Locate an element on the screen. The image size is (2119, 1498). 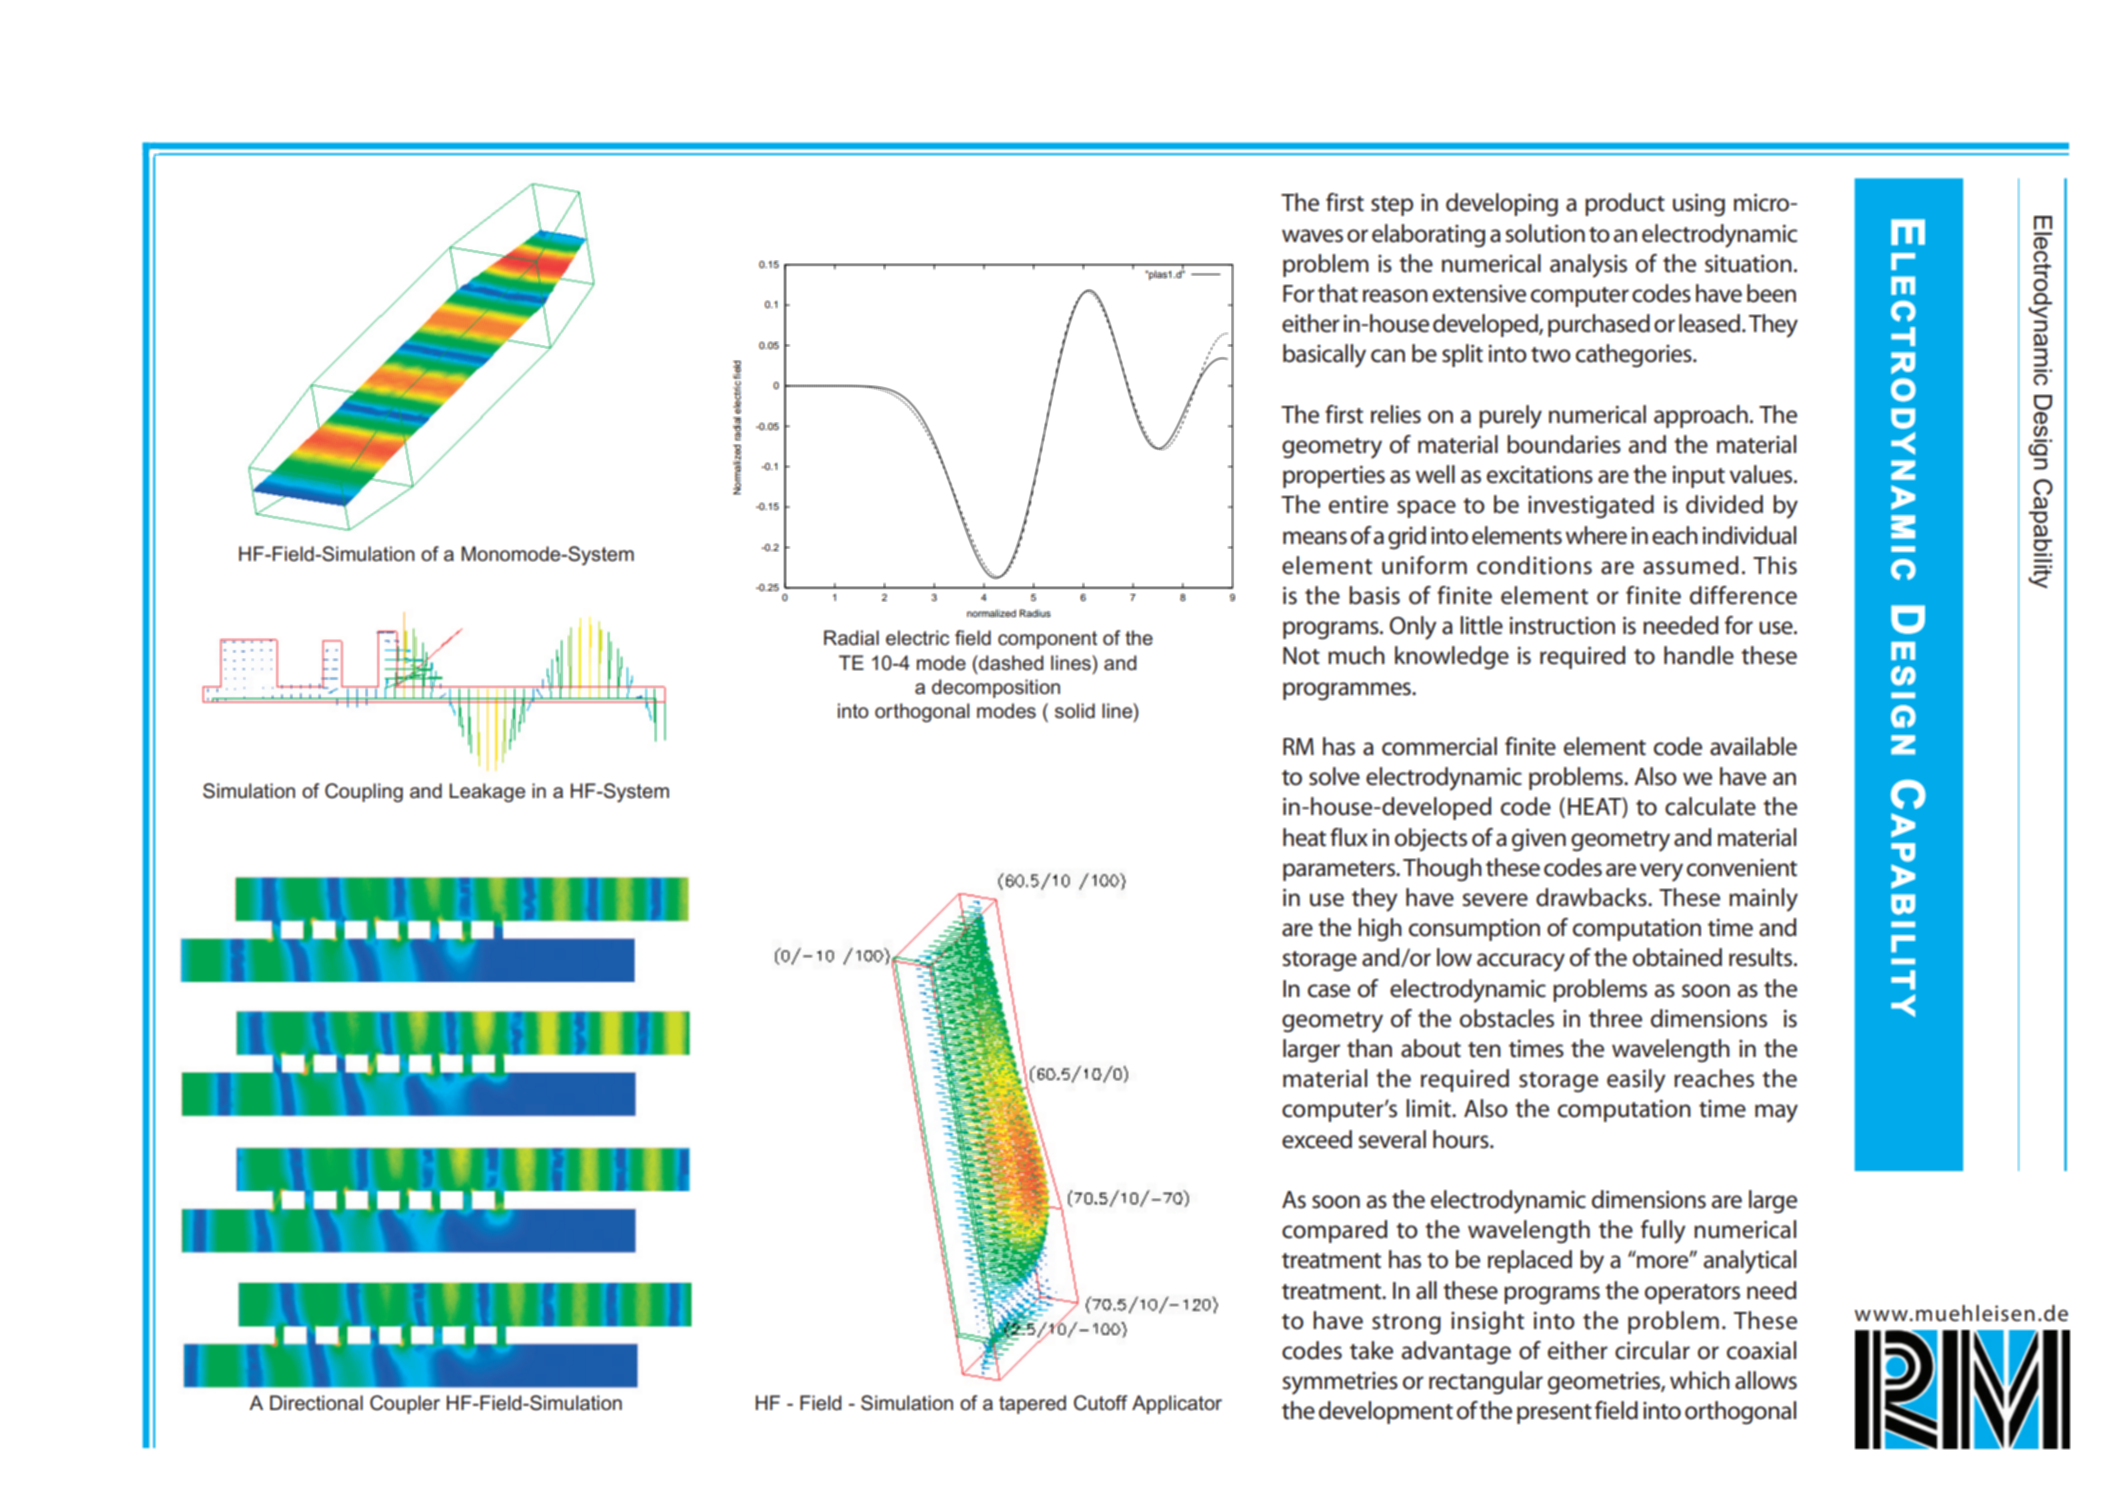
step is located at coordinates (1392, 206).
